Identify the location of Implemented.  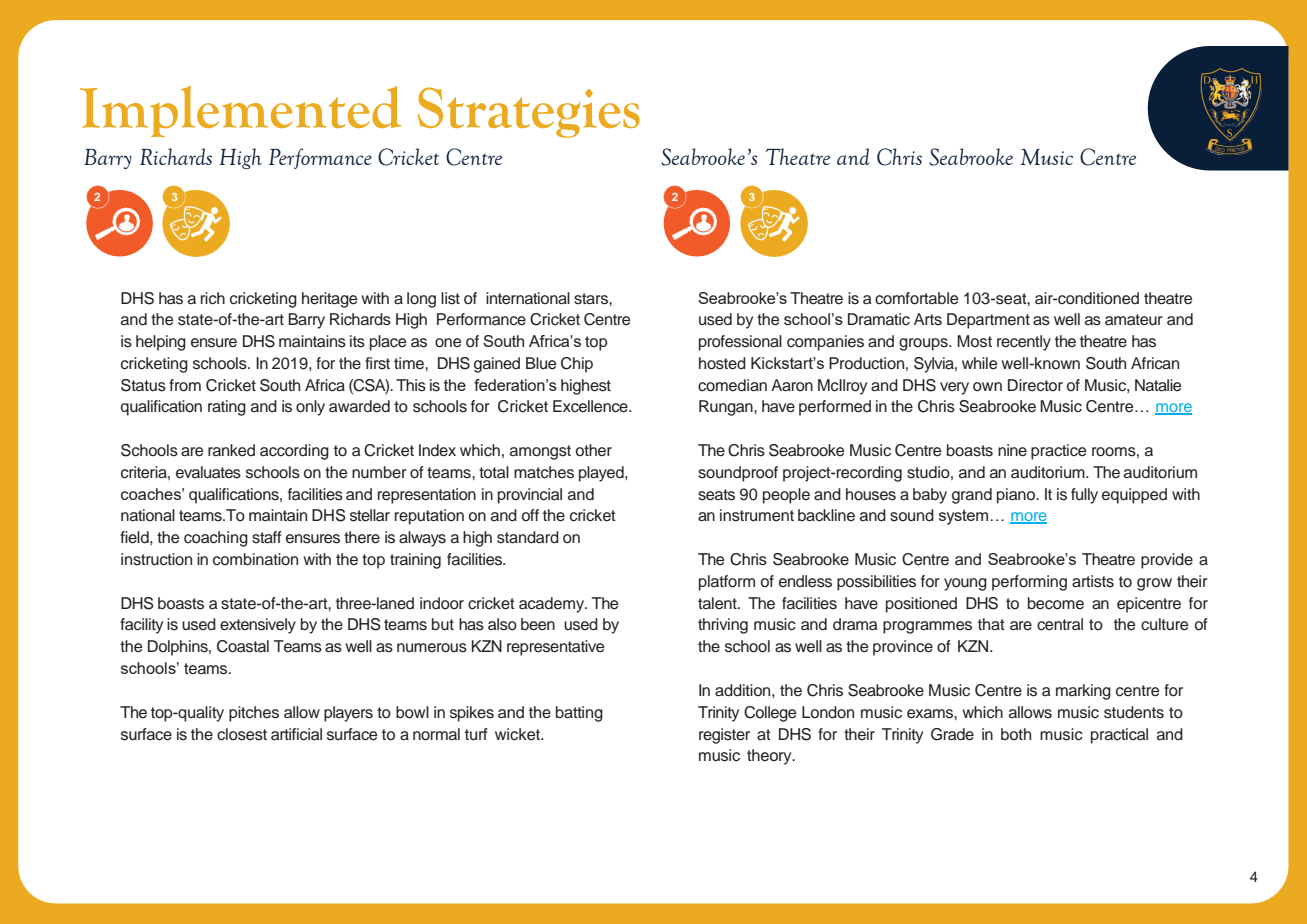
(240, 111).
